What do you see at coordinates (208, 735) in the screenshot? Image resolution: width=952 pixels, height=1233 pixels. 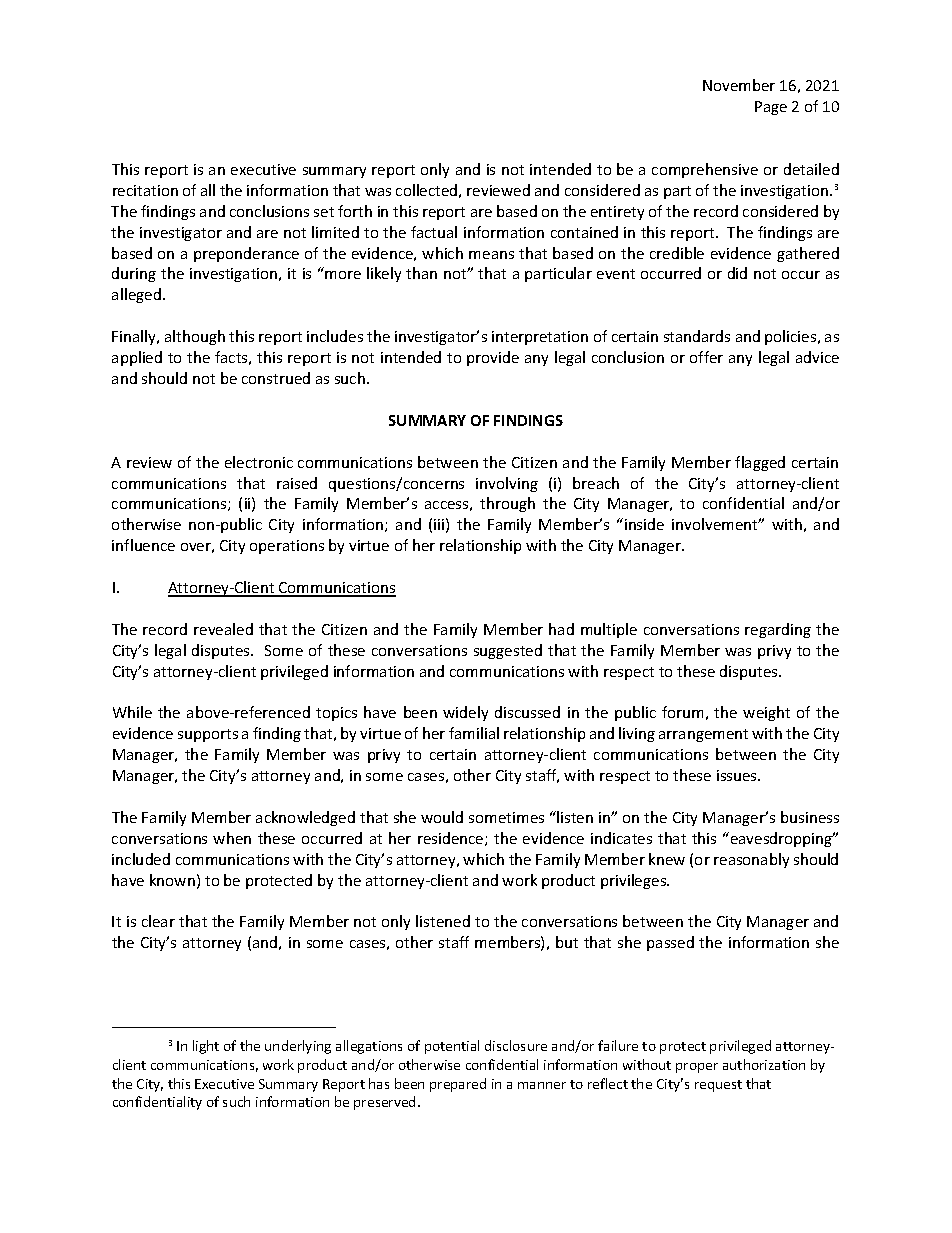 I see `supports` at bounding box center [208, 735].
